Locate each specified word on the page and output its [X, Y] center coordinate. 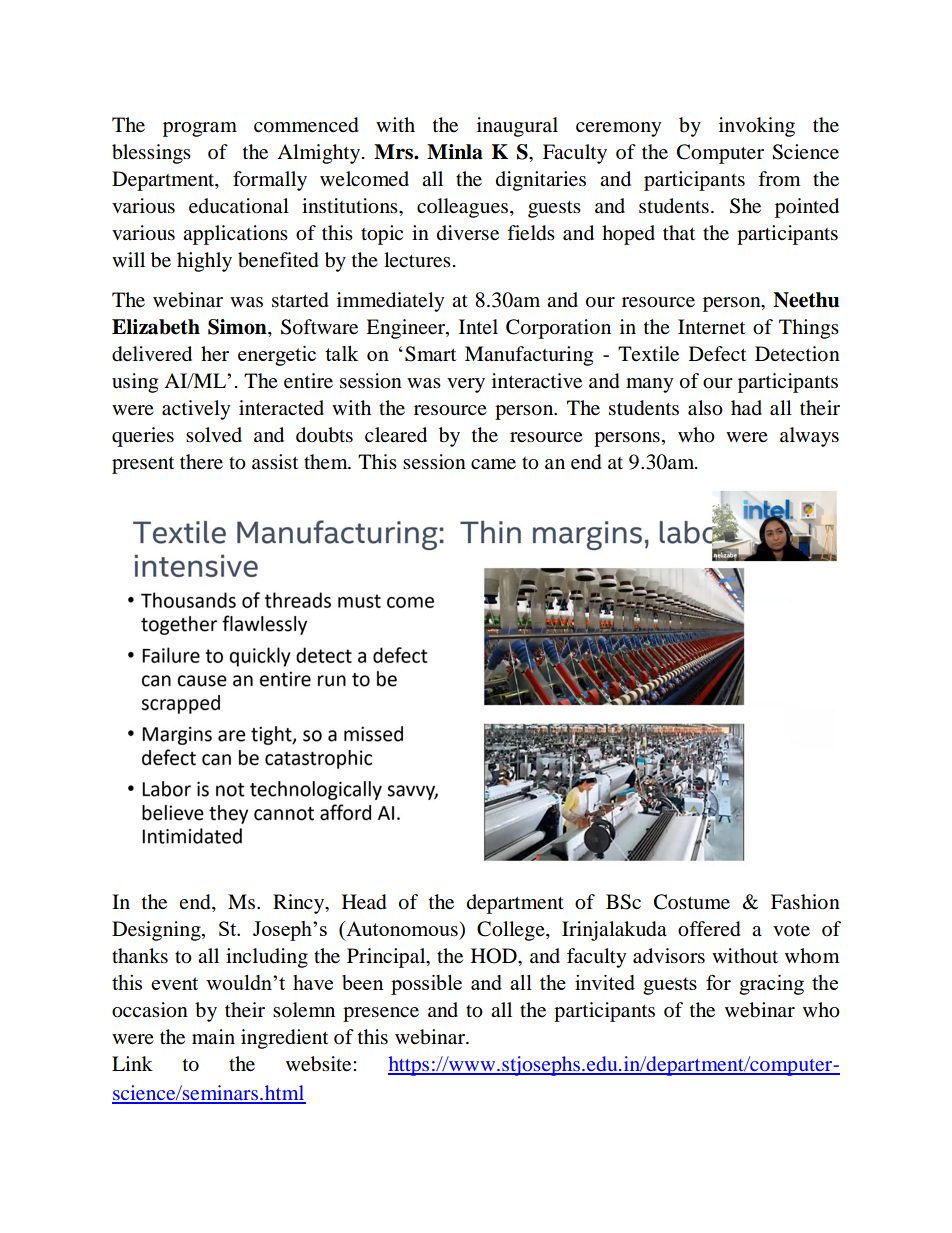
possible [426, 985]
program [200, 129]
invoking [757, 127]
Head [364, 902]
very [466, 385]
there [201, 462]
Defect [717, 354]
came [493, 464]
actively [196, 410]
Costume [692, 902]
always [809, 437]
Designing [157, 931]
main [213, 1037]
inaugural [517, 127]
